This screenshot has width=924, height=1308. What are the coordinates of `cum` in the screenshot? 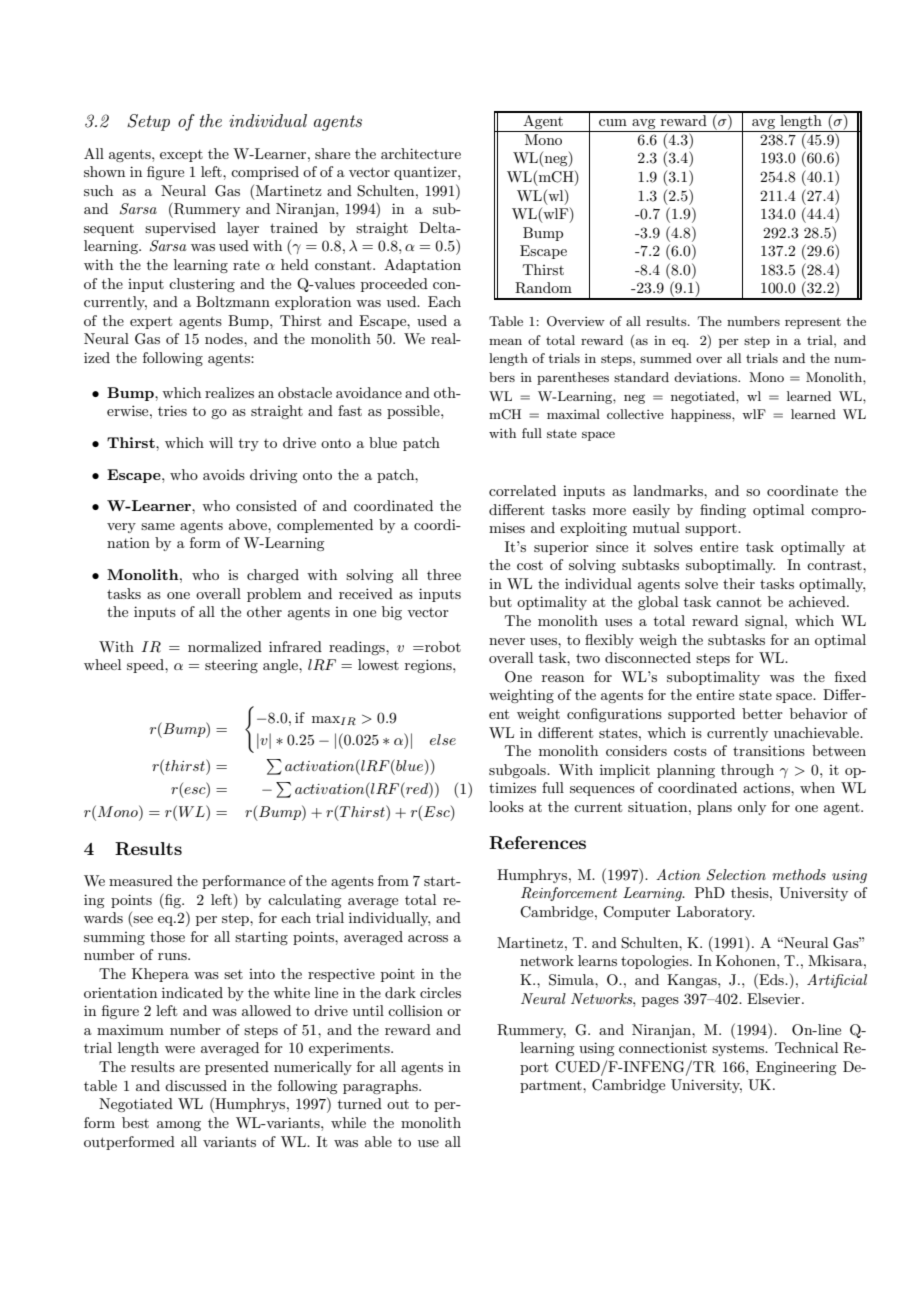 It's located at (613, 122).
